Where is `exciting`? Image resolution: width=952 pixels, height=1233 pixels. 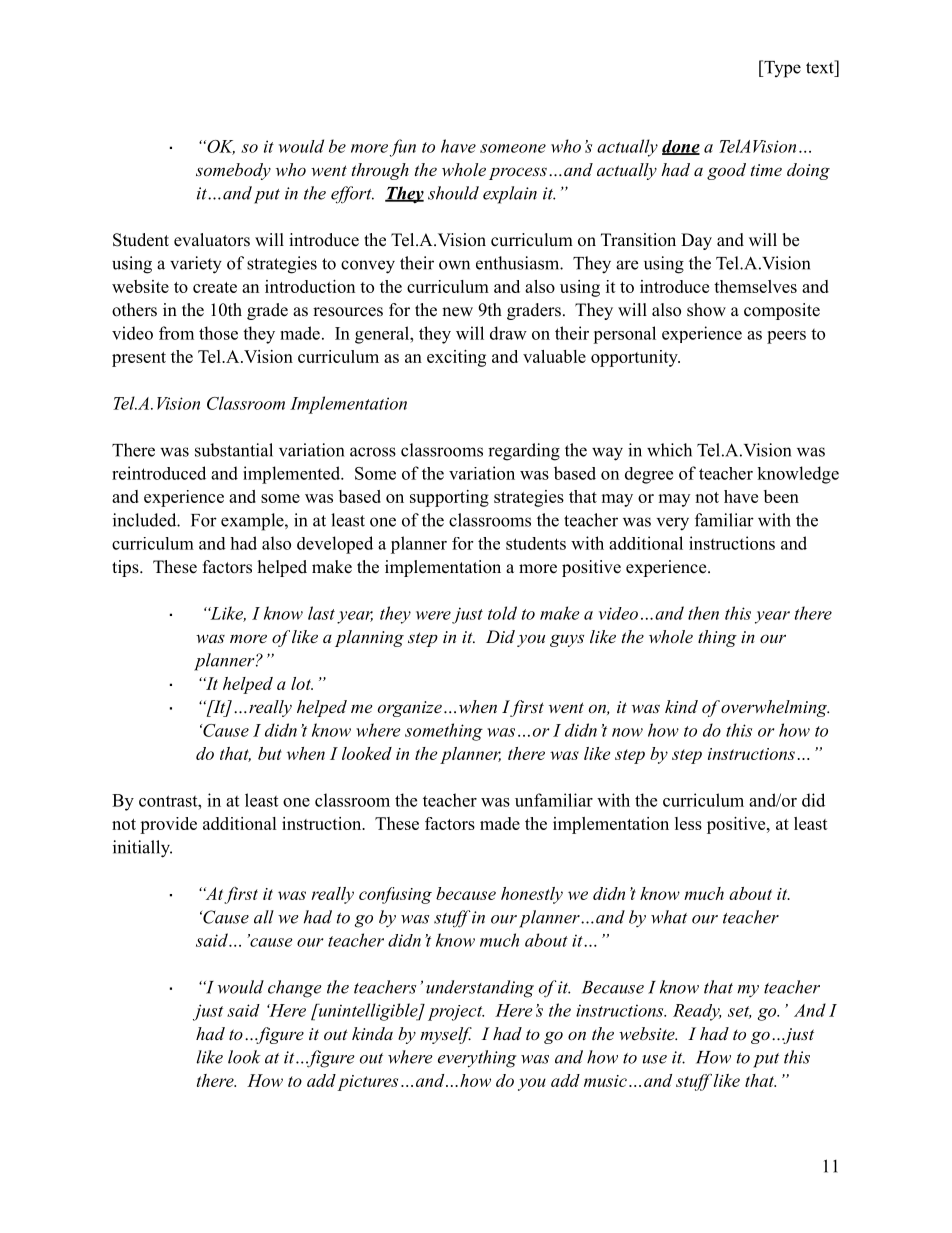 exciting is located at coordinates (456, 358).
